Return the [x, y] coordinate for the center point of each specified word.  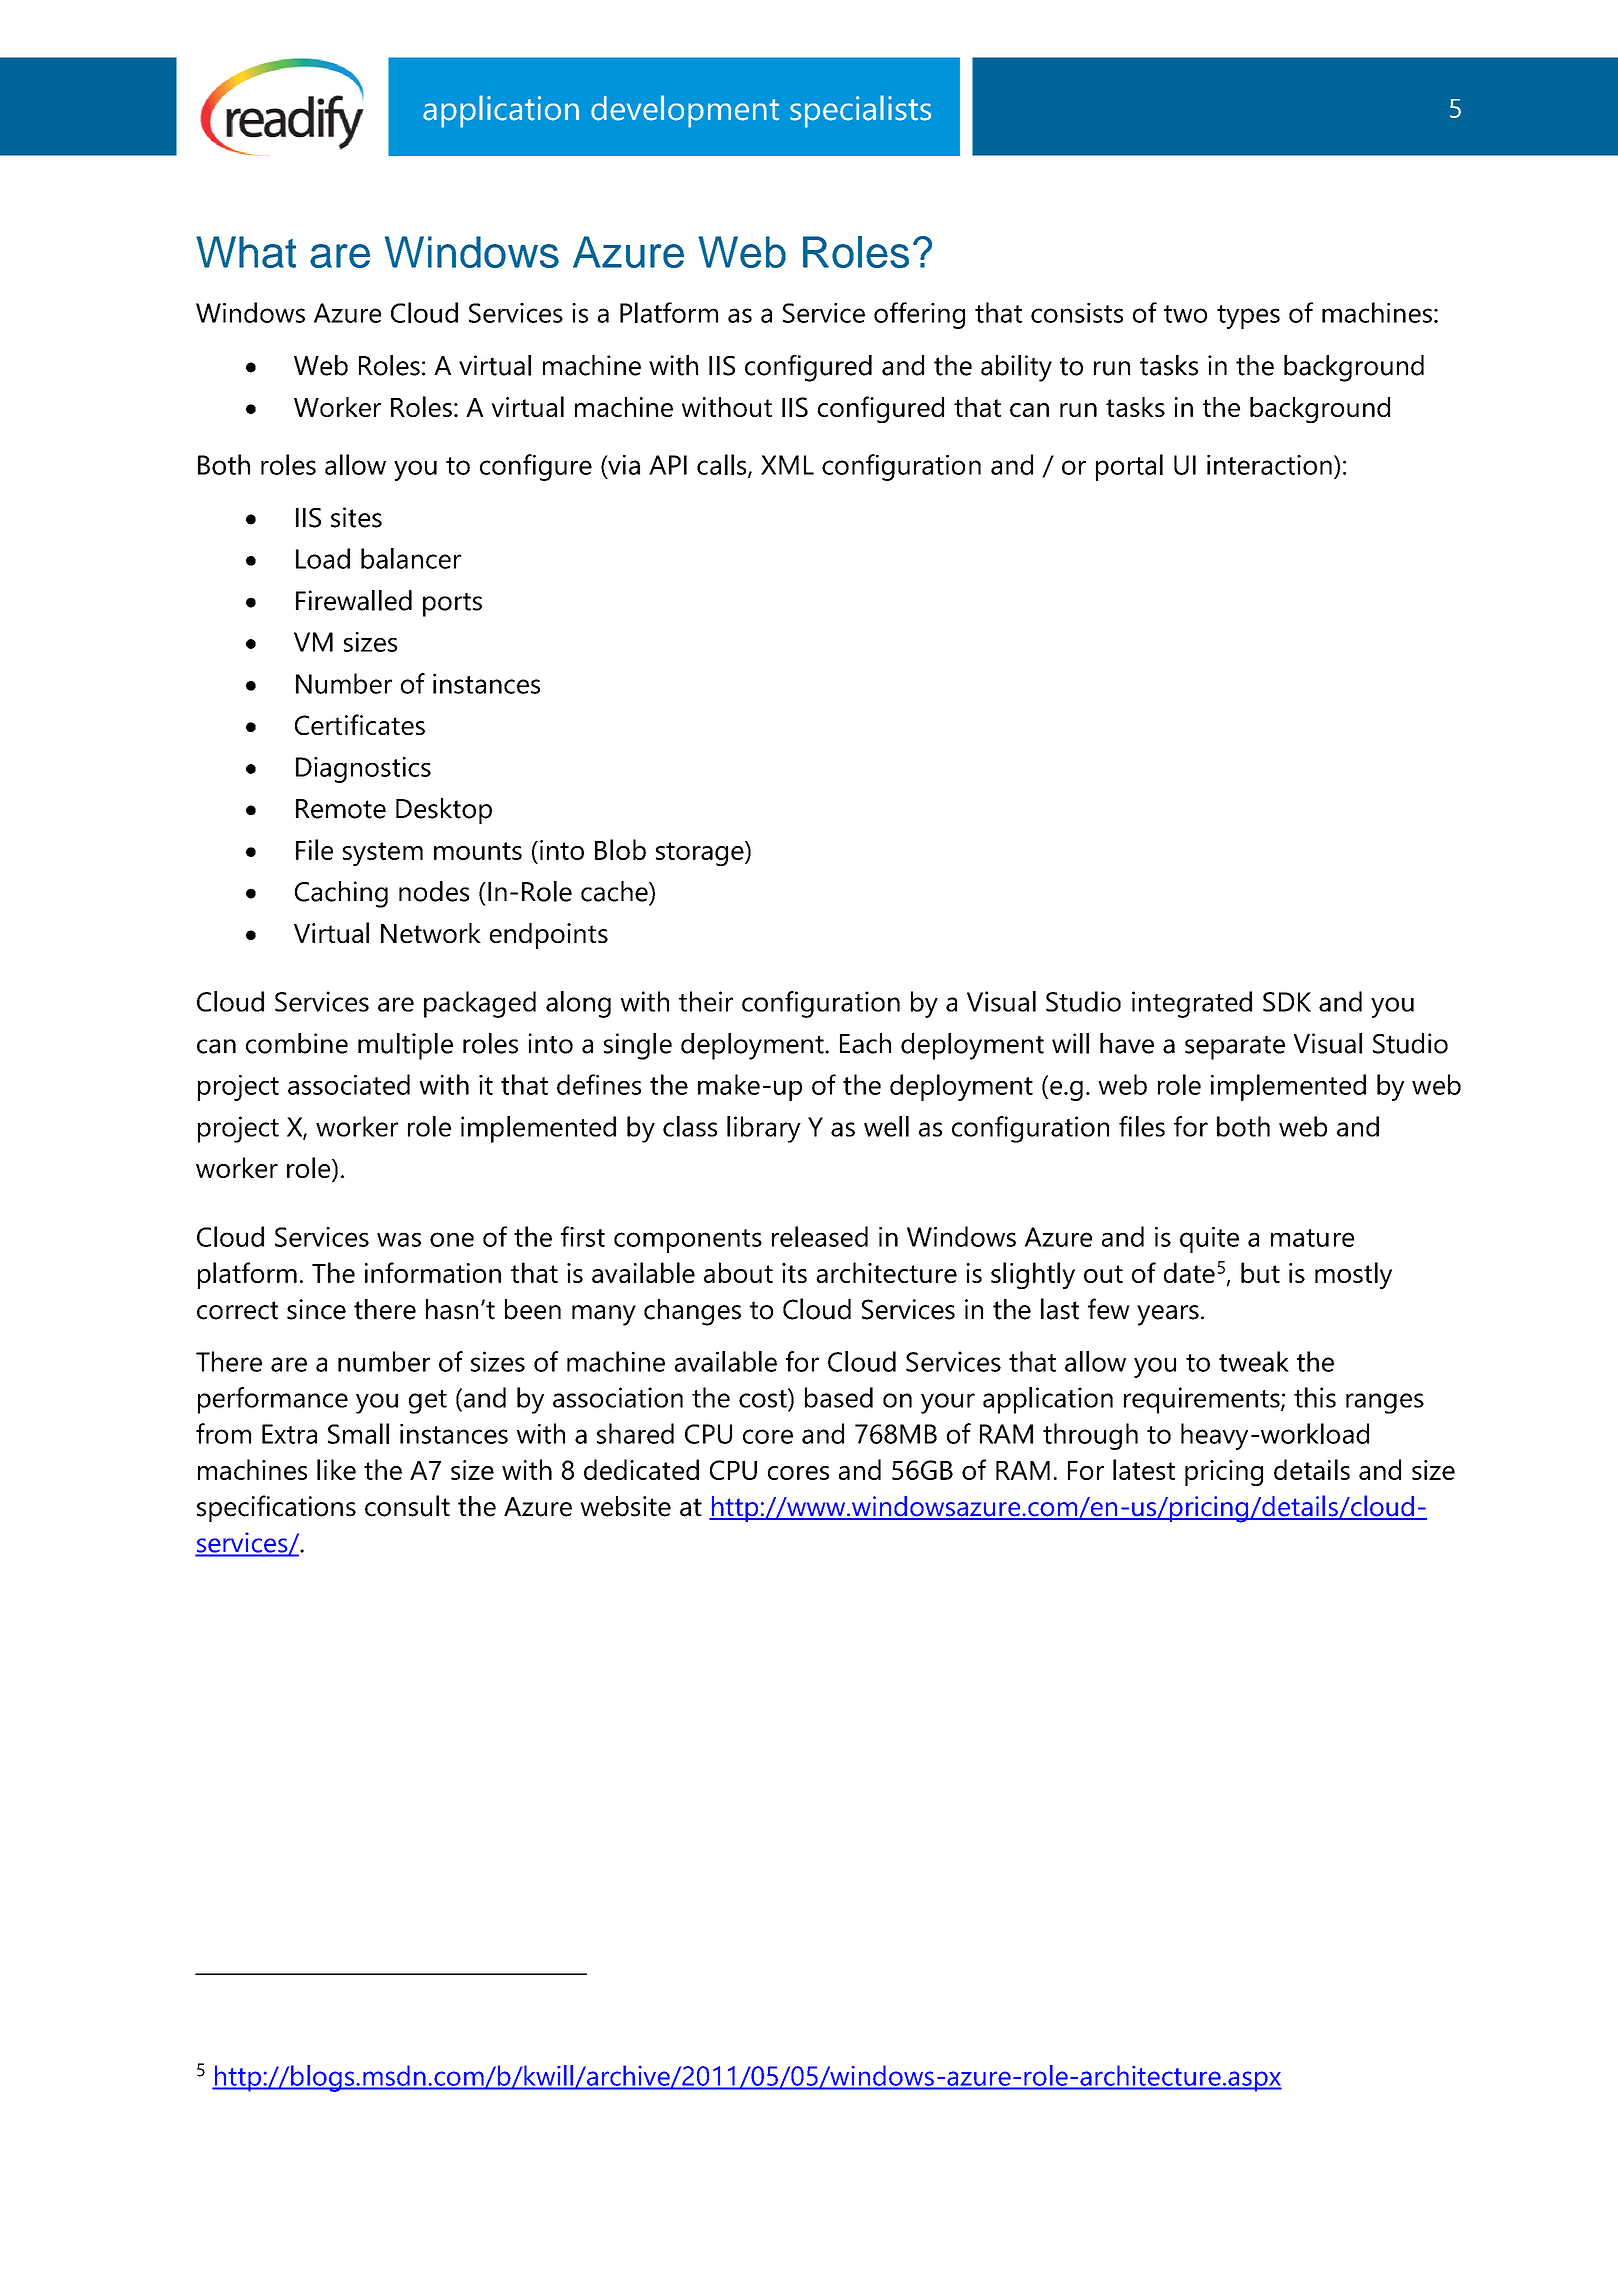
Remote [341, 809]
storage [701, 853]
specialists [860, 111]
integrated [1192, 1004]
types [1248, 317]
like [336, 1469]
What [246, 252]
